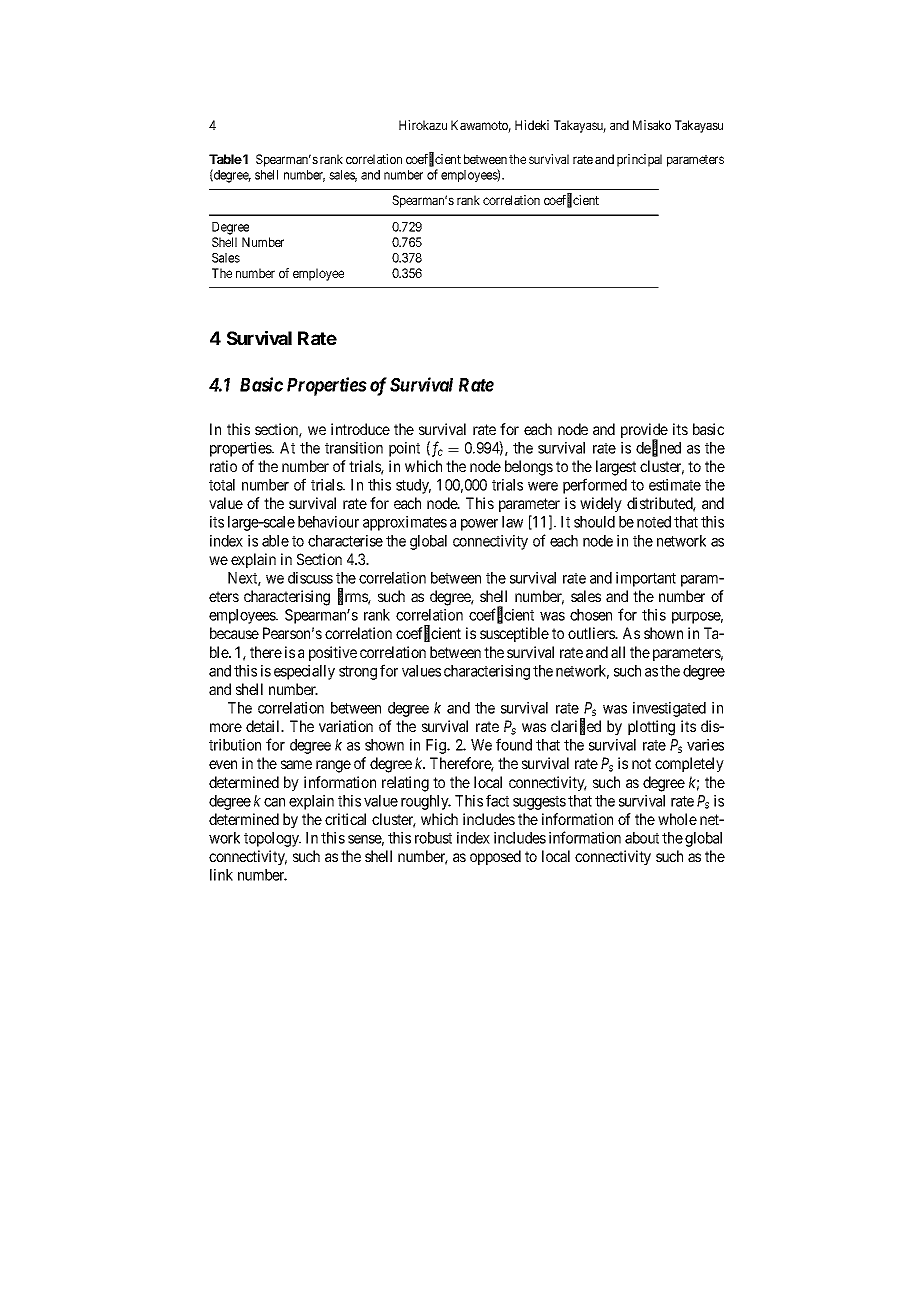 This screenshot has height=1308, width=924. What do you see at coordinates (495, 857) in the screenshot?
I see `opposed` at bounding box center [495, 857].
